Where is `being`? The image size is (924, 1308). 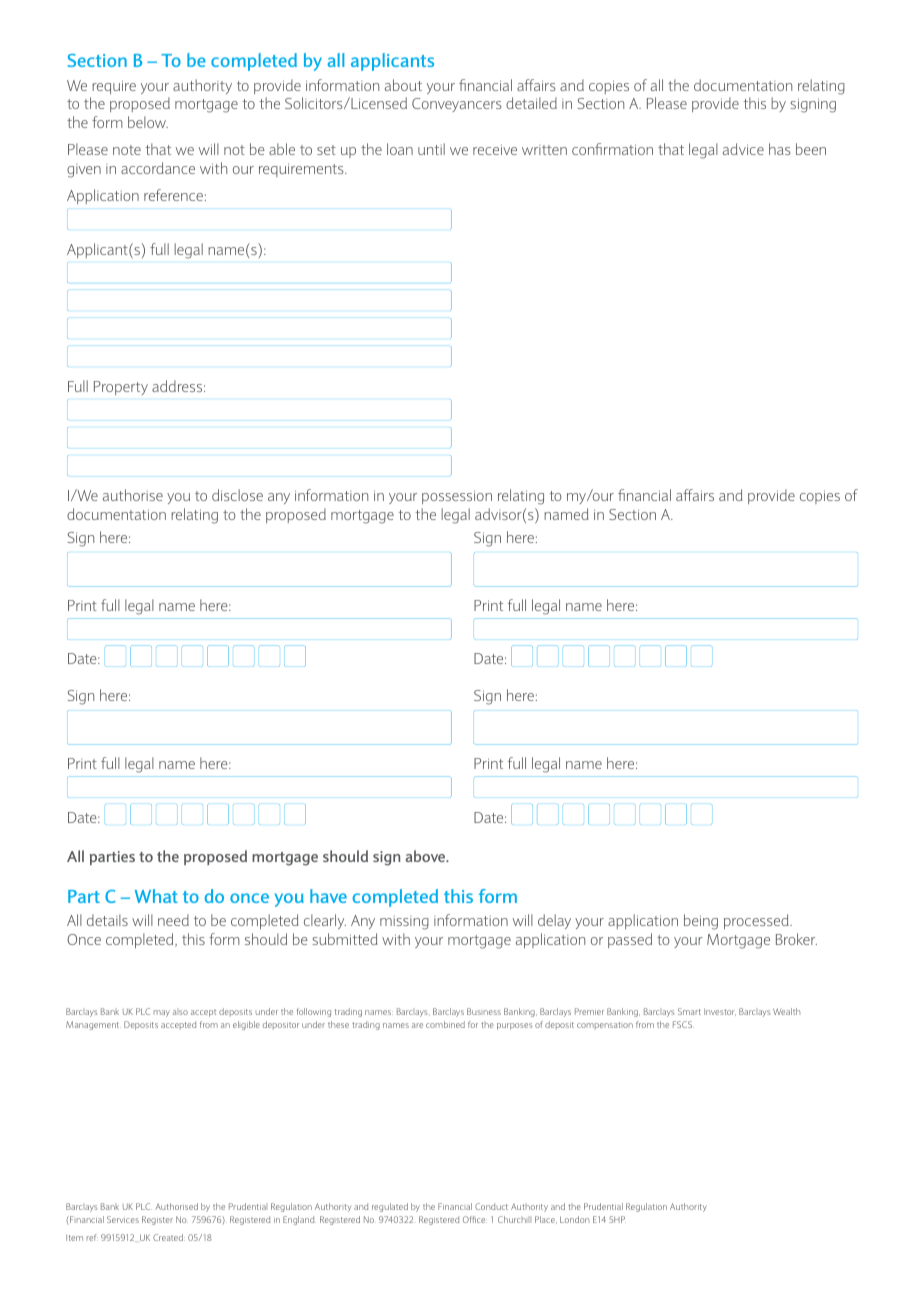
being is located at coordinates (701, 922).
